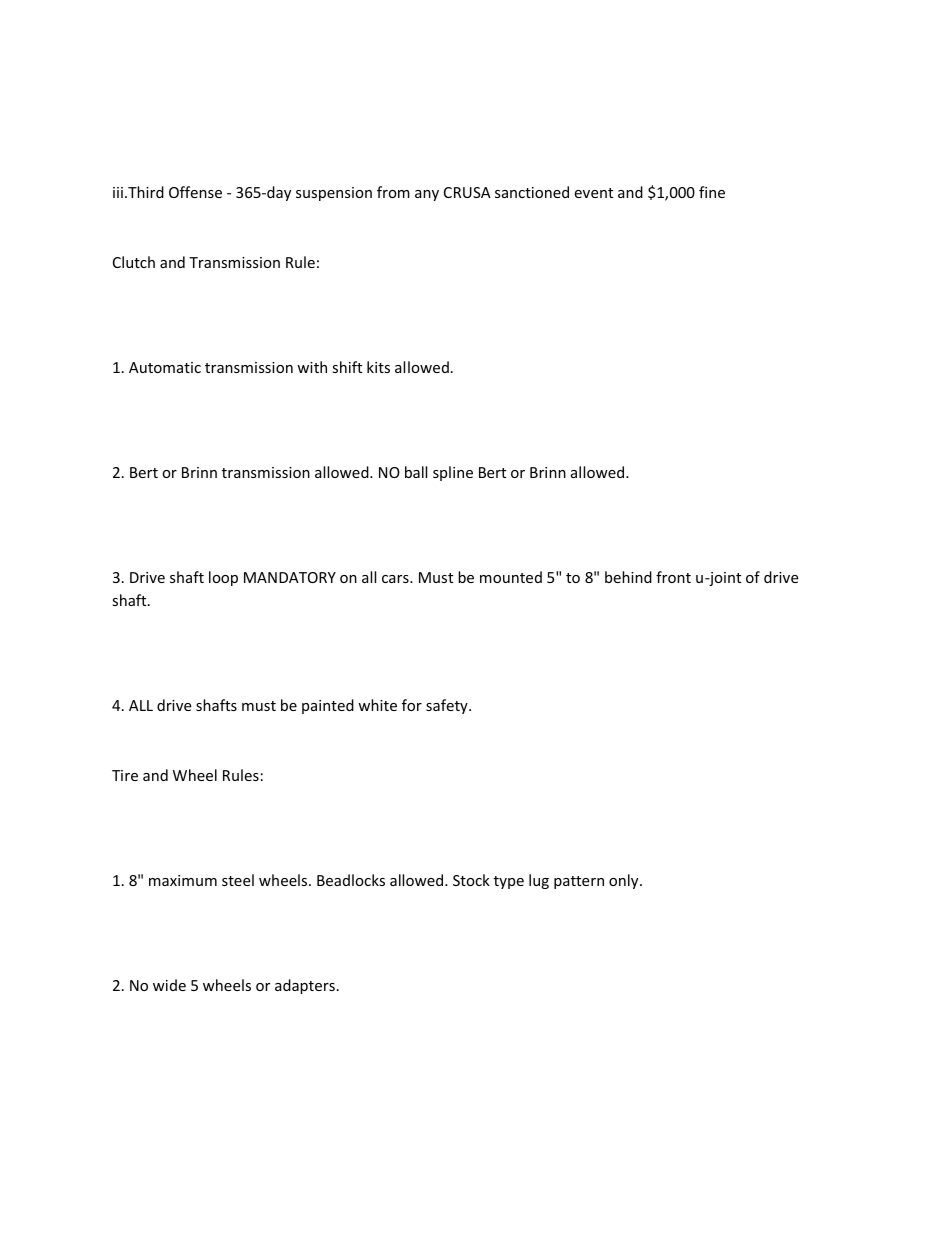 The image size is (952, 1233). What do you see at coordinates (448, 706) in the page?
I see `safety` at bounding box center [448, 706].
